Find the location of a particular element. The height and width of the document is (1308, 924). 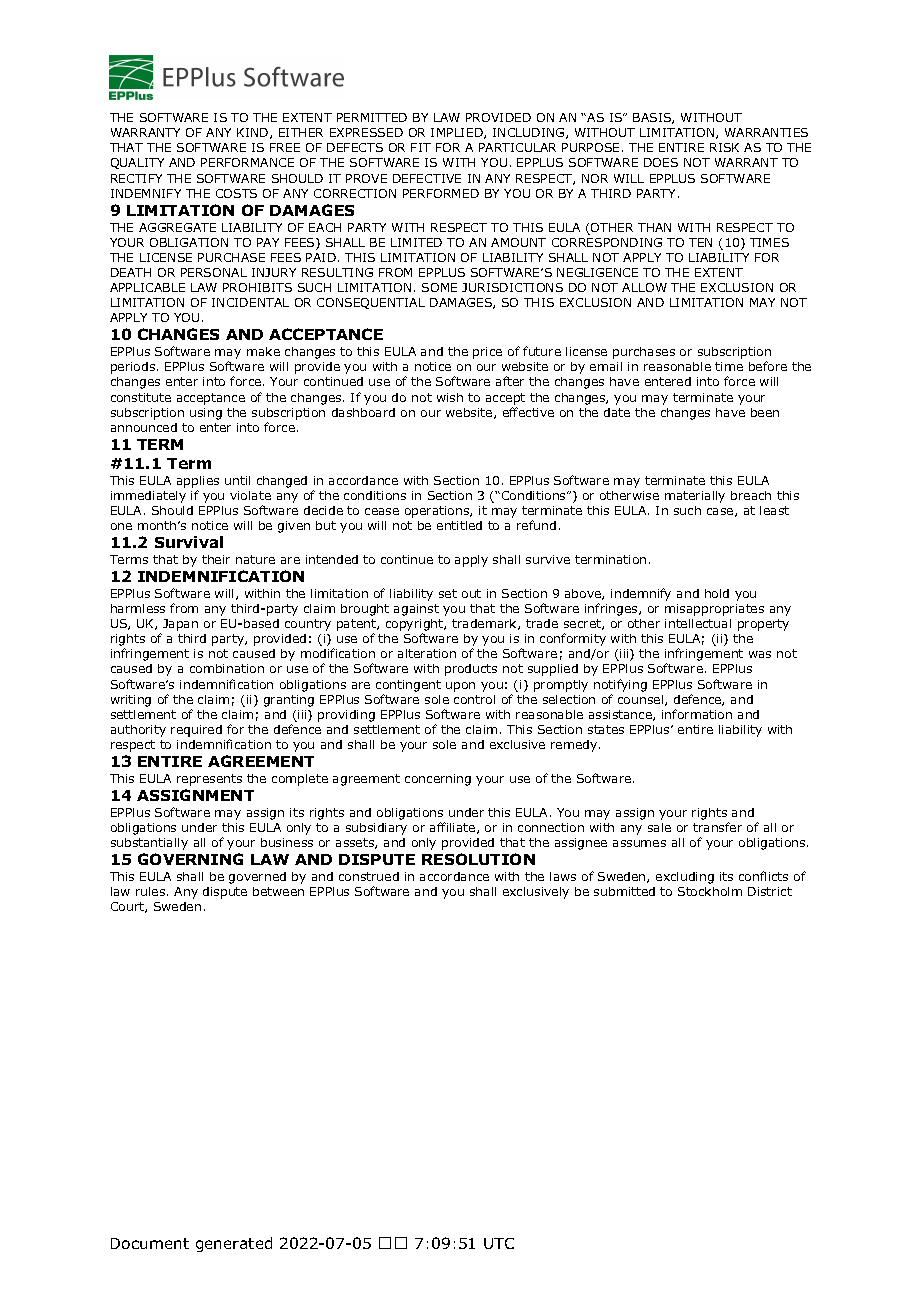

upon is located at coordinates (460, 687).
